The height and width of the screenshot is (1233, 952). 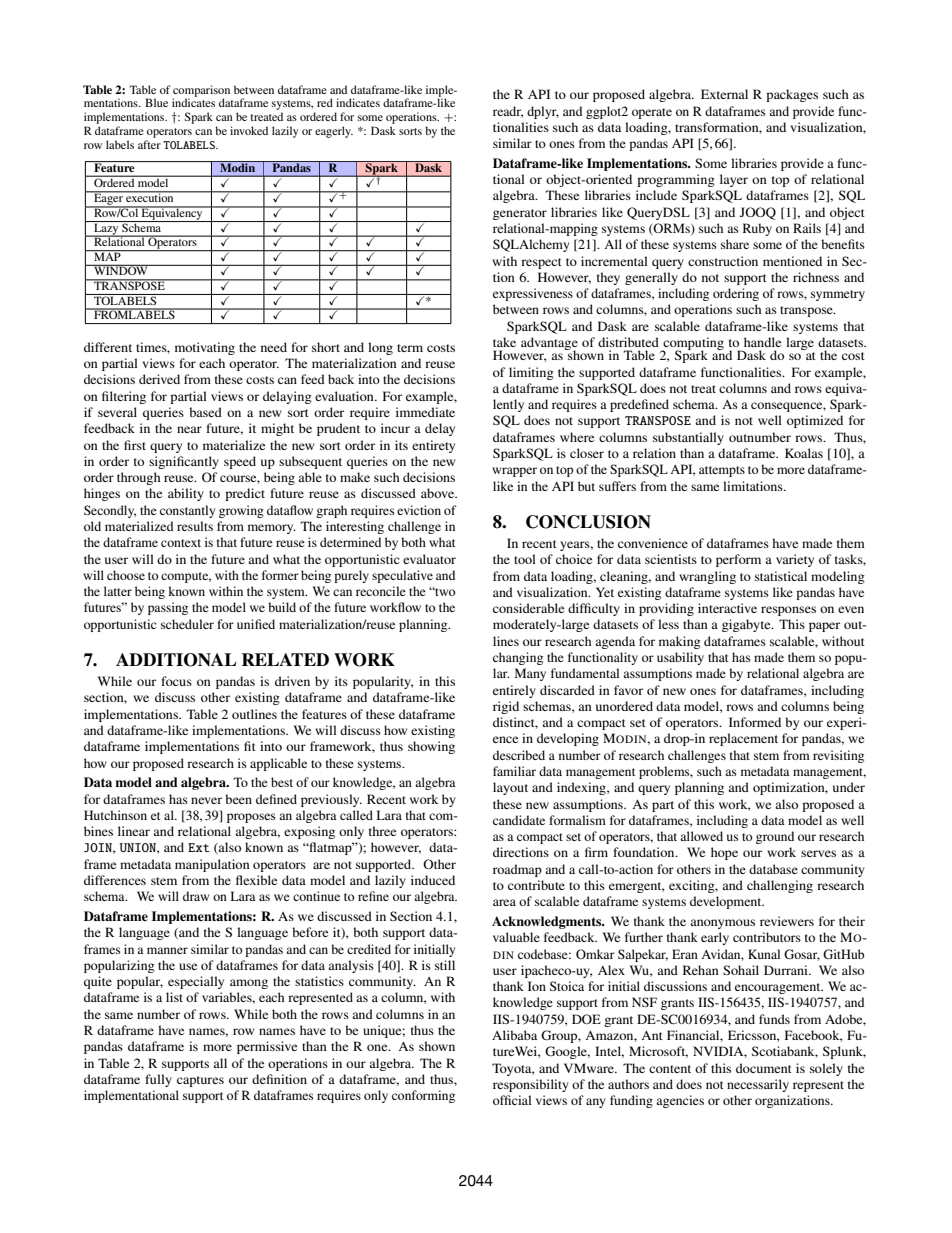 I want to click on packages, so click(x=792, y=95).
